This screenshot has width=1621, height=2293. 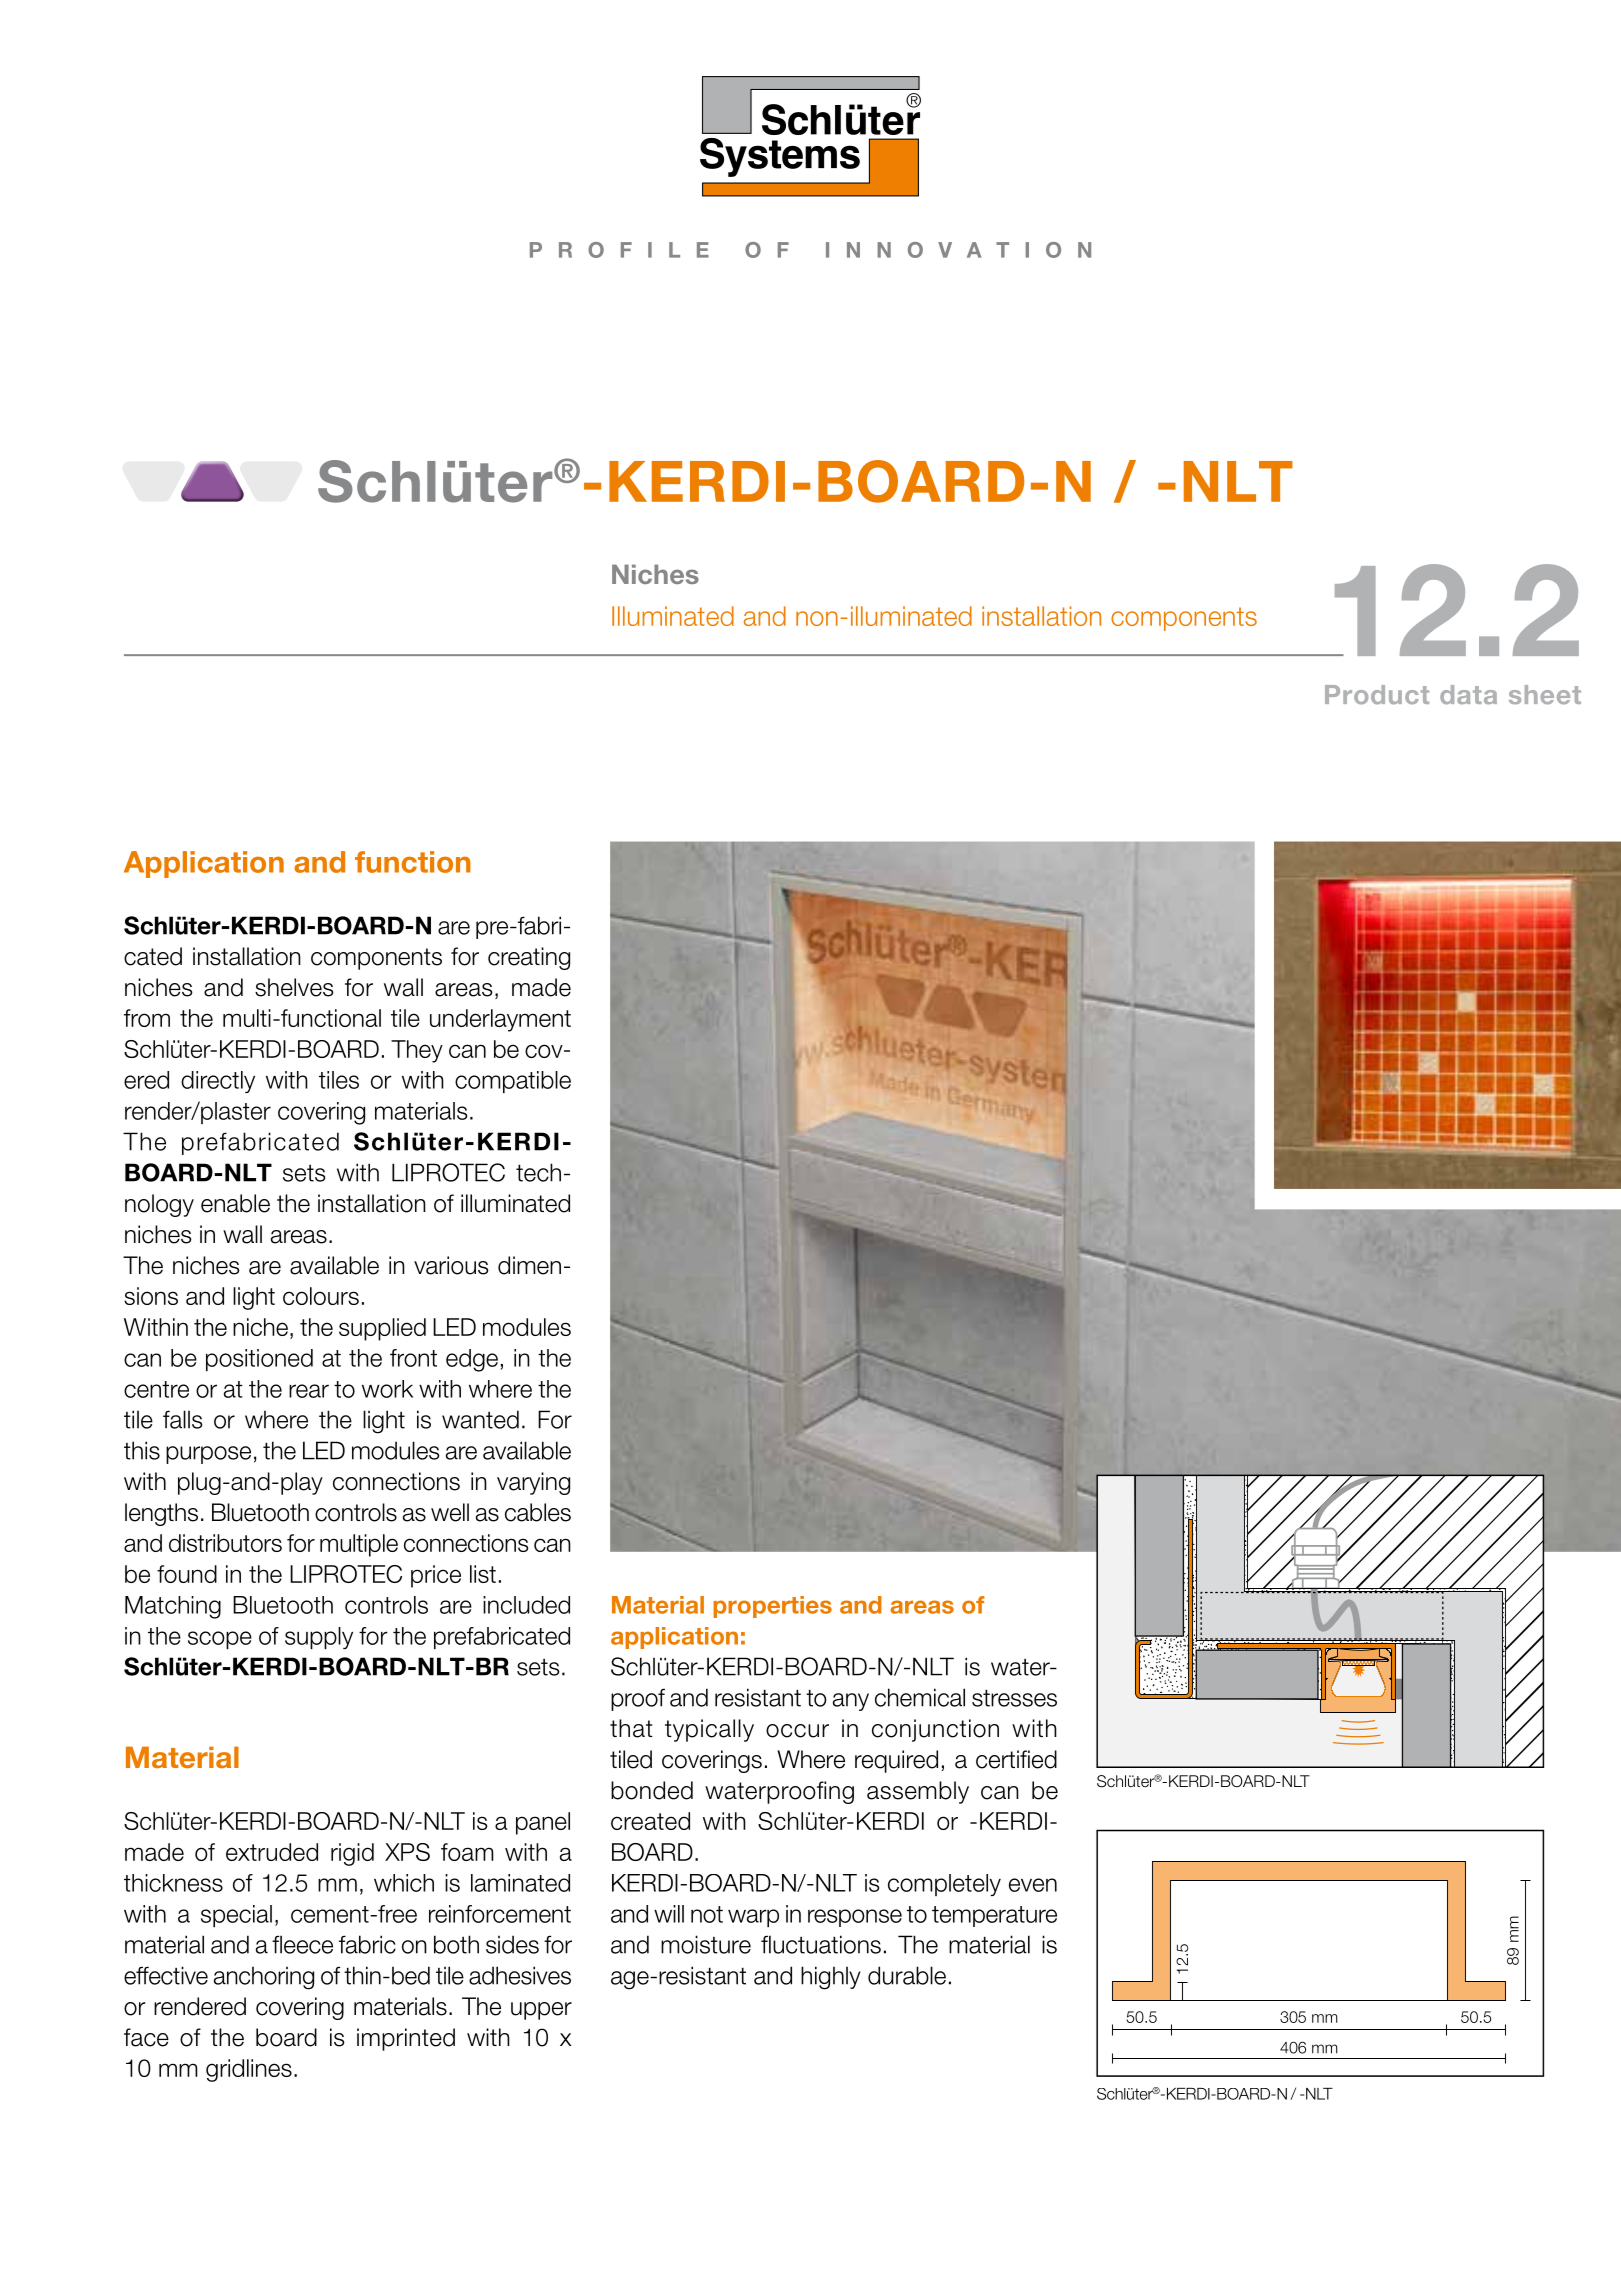 I want to click on data, so click(x=1468, y=694).
